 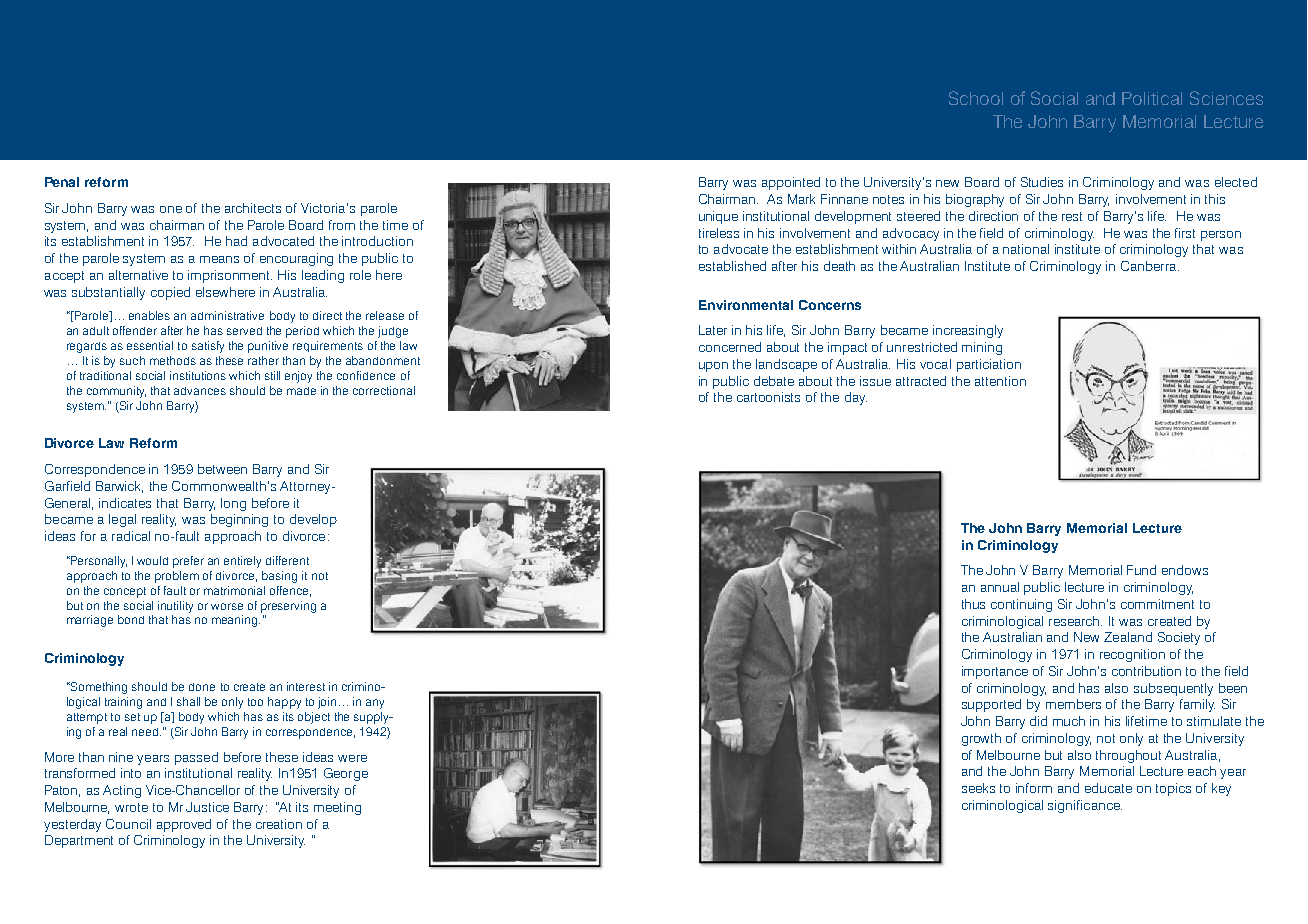 I want to click on established, so click(x=732, y=266).
